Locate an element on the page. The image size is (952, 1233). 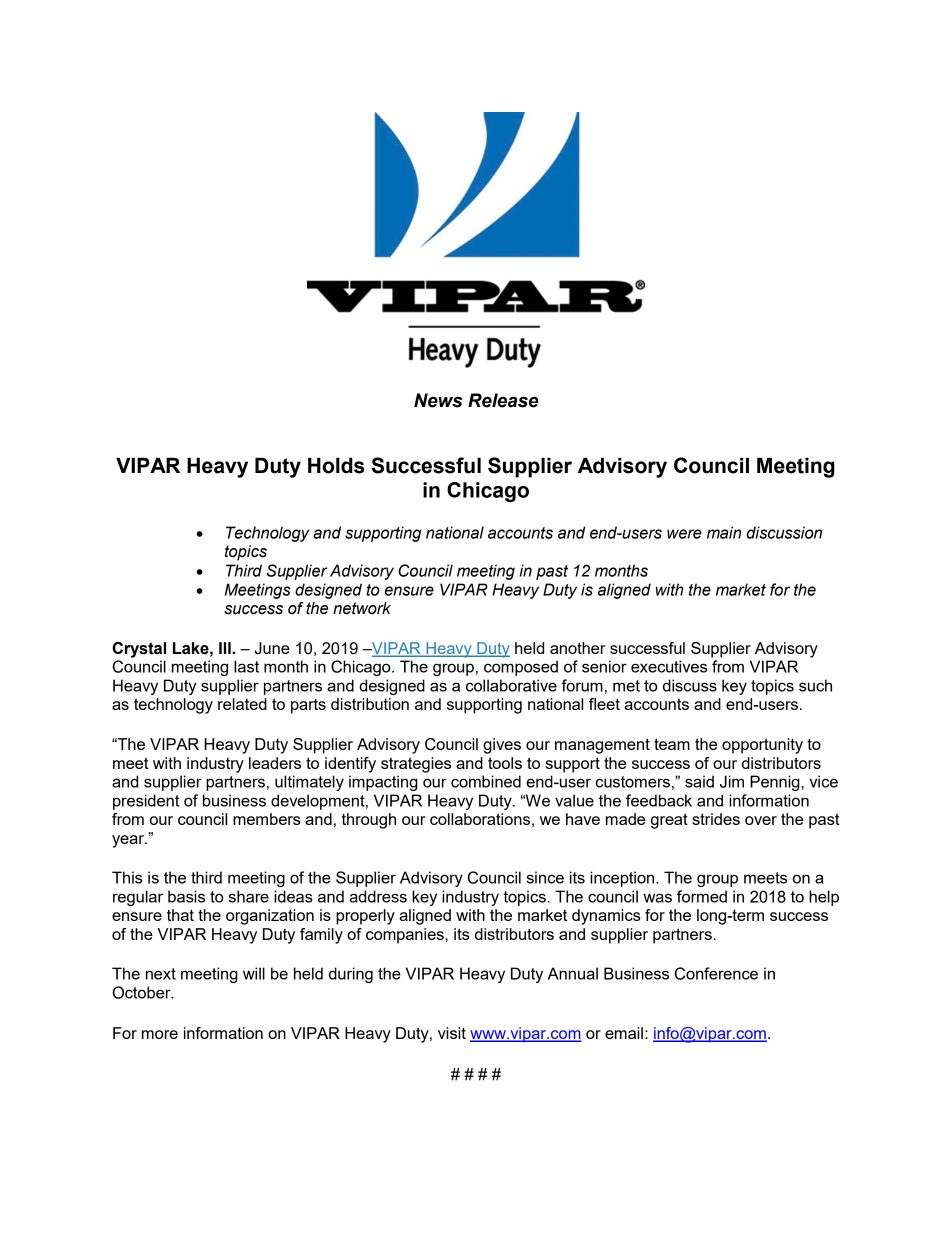
Release is located at coordinates (503, 400).
